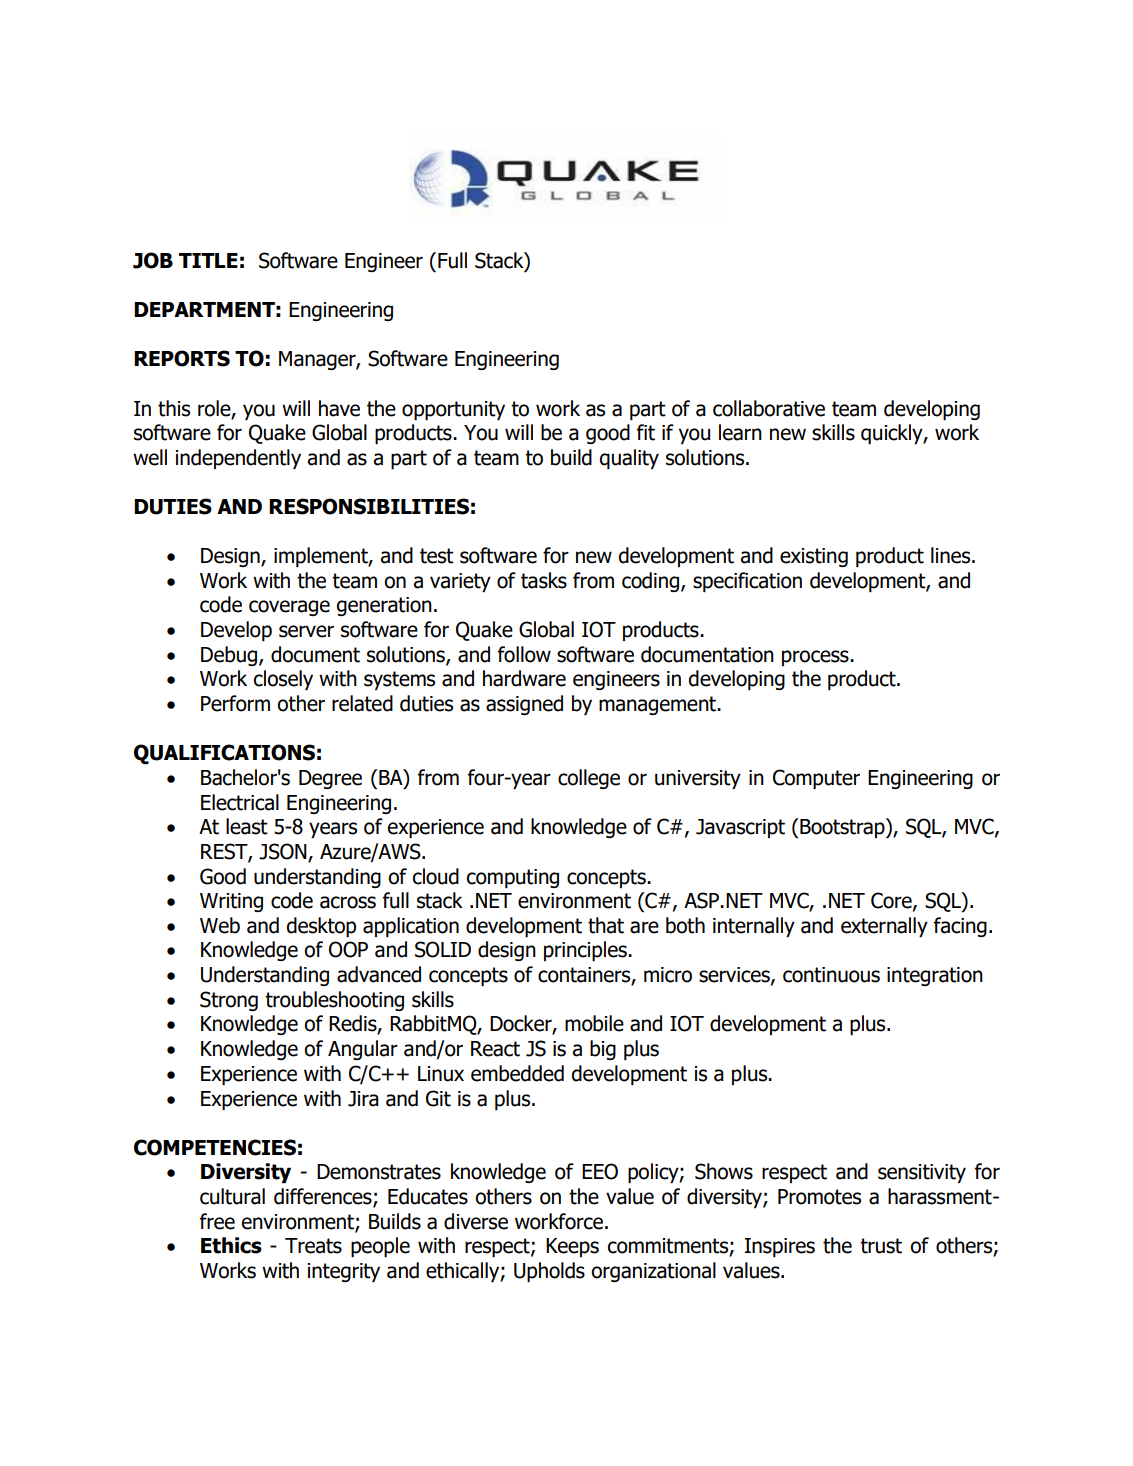 This image has width=1133, height=1466. I want to click on collaborative, so click(769, 408).
